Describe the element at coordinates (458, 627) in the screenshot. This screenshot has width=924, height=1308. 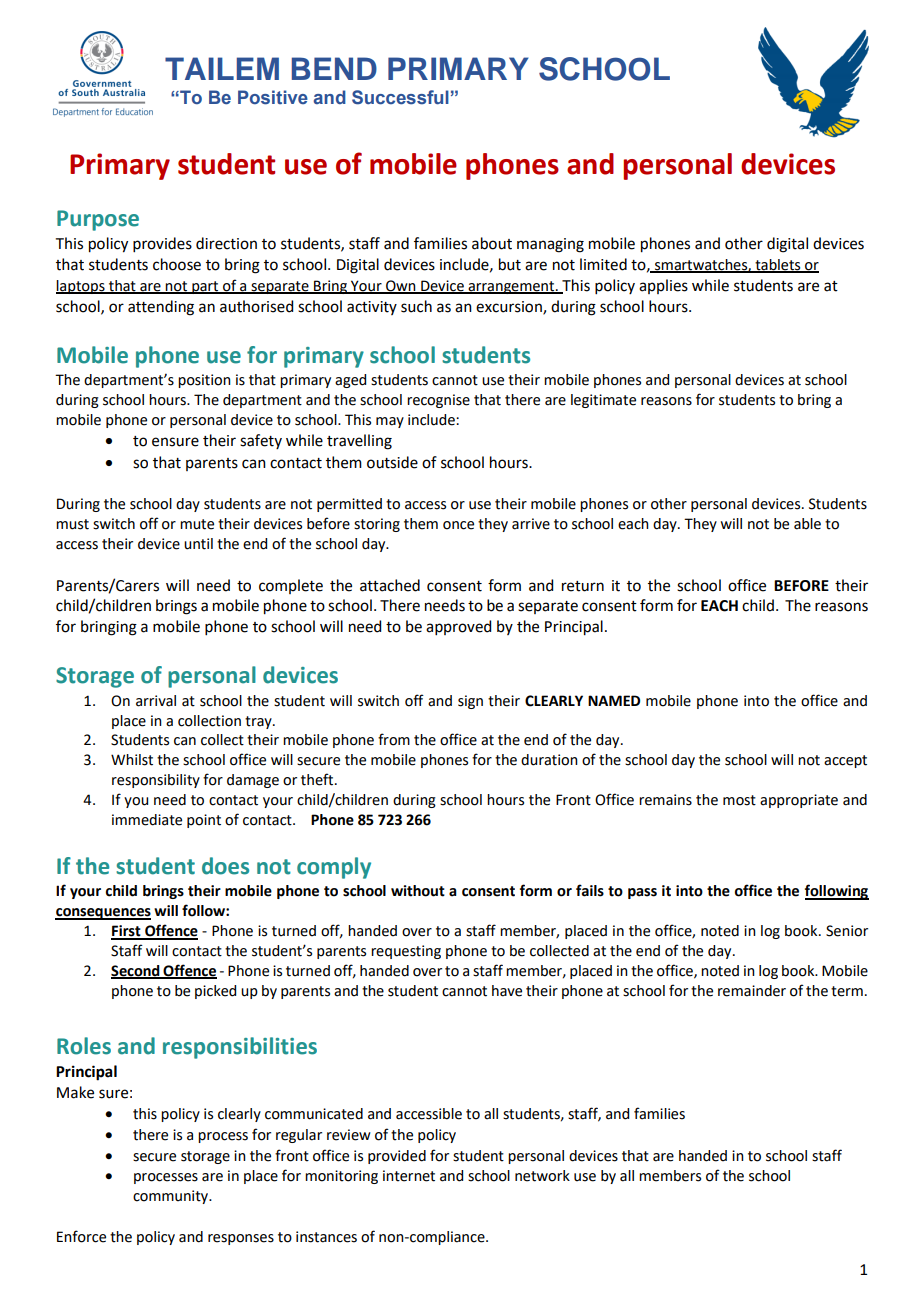
I see `approved` at that location.
